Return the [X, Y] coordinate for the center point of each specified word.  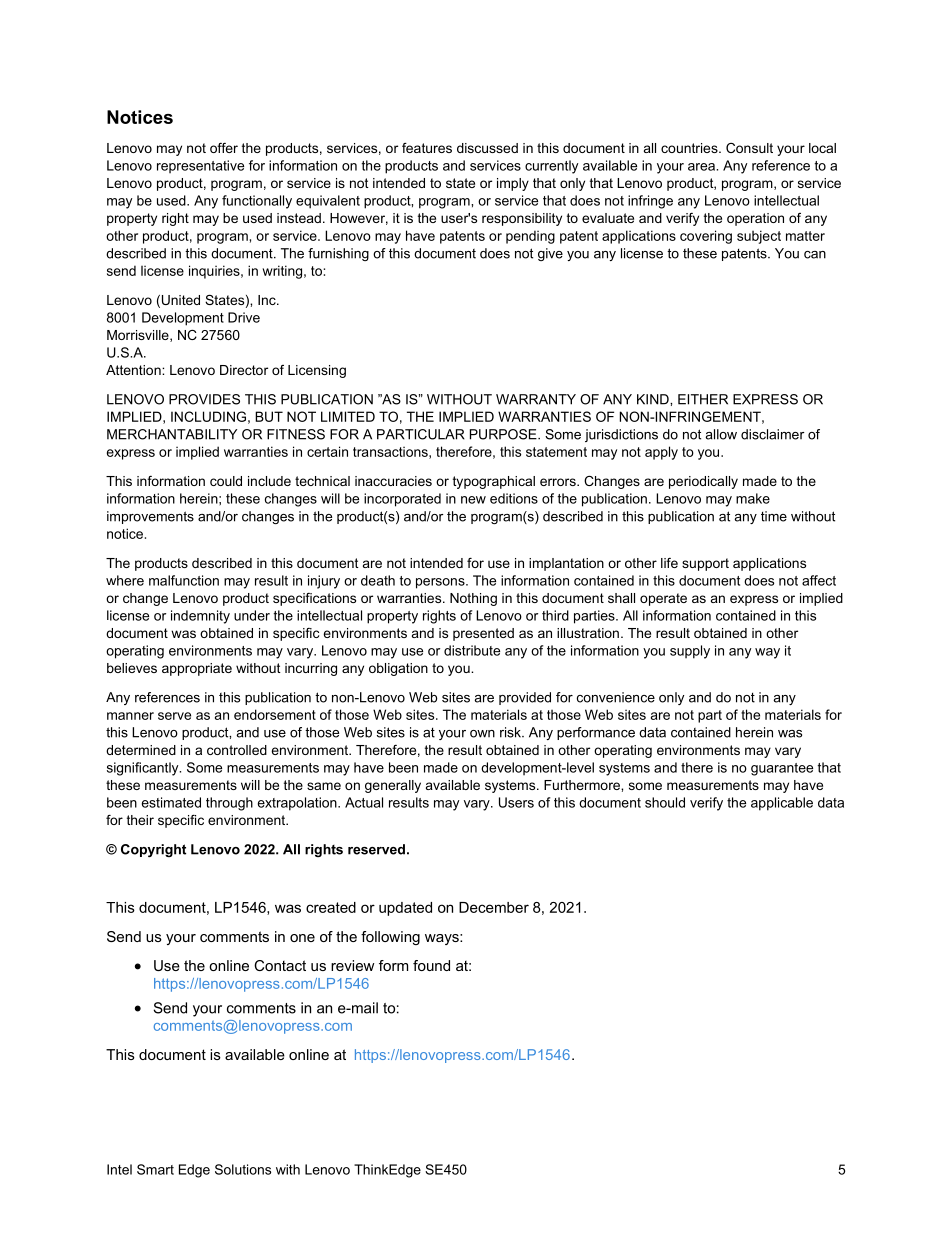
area [702, 167]
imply [513, 184]
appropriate [197, 669]
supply [690, 652]
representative [200, 166]
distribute [472, 650]
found [431, 965]
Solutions [243, 1169]
